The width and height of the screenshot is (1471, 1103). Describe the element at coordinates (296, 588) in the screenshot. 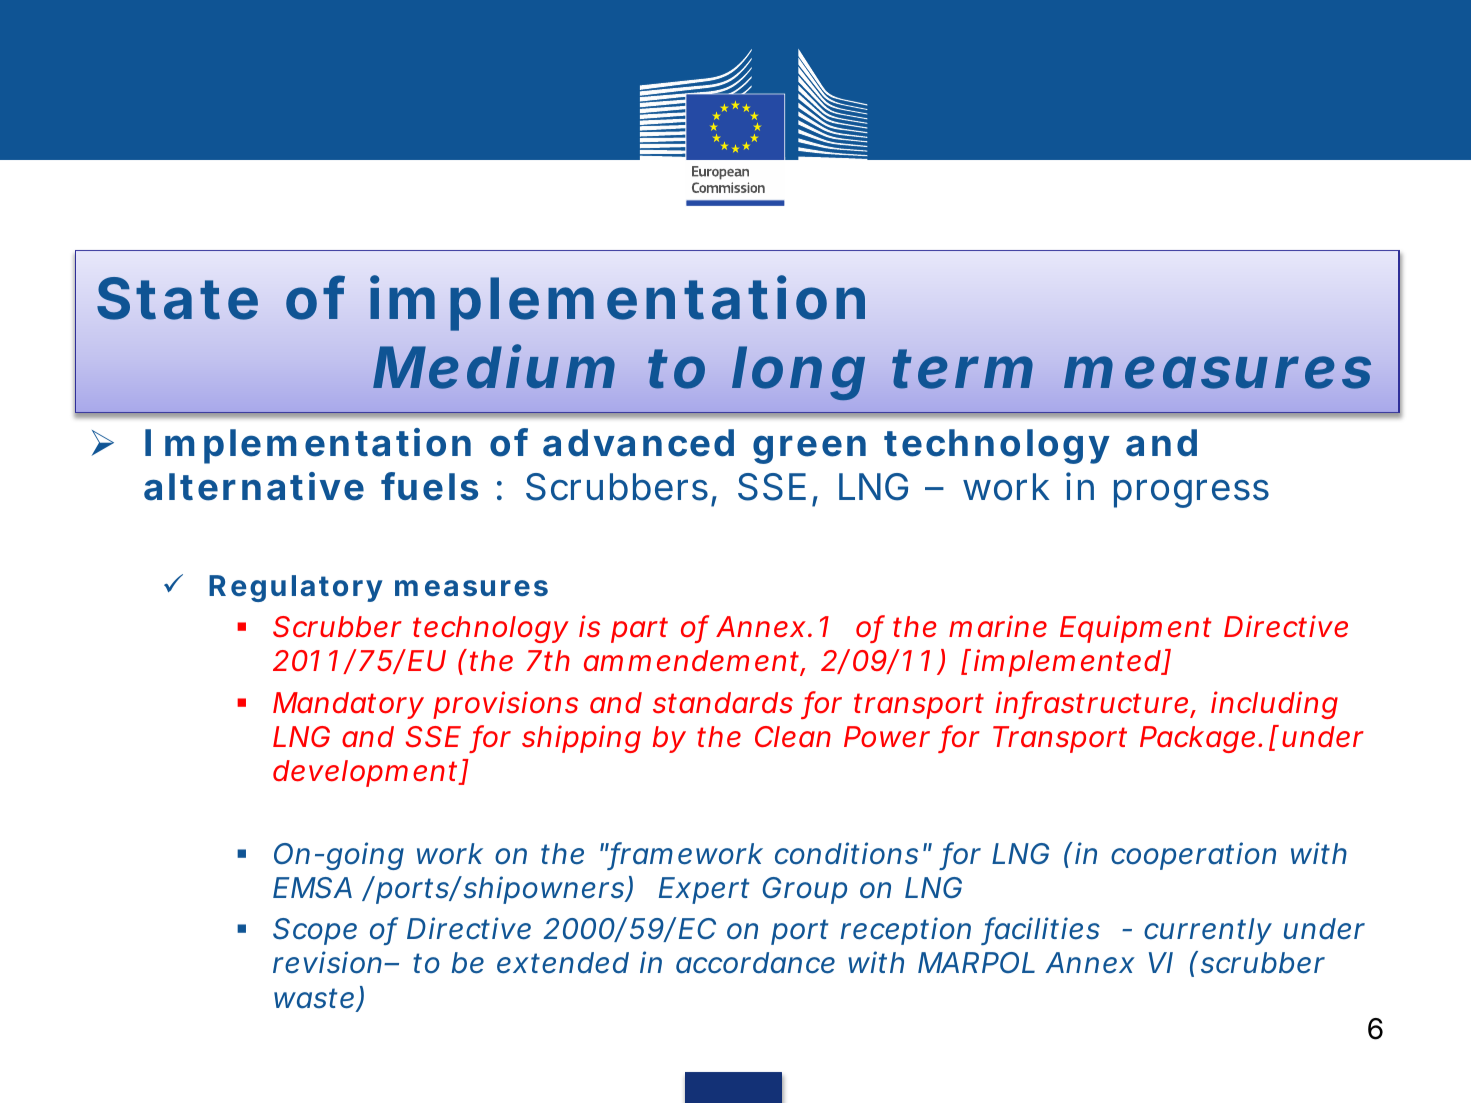

I see `Regulatory` at that location.
